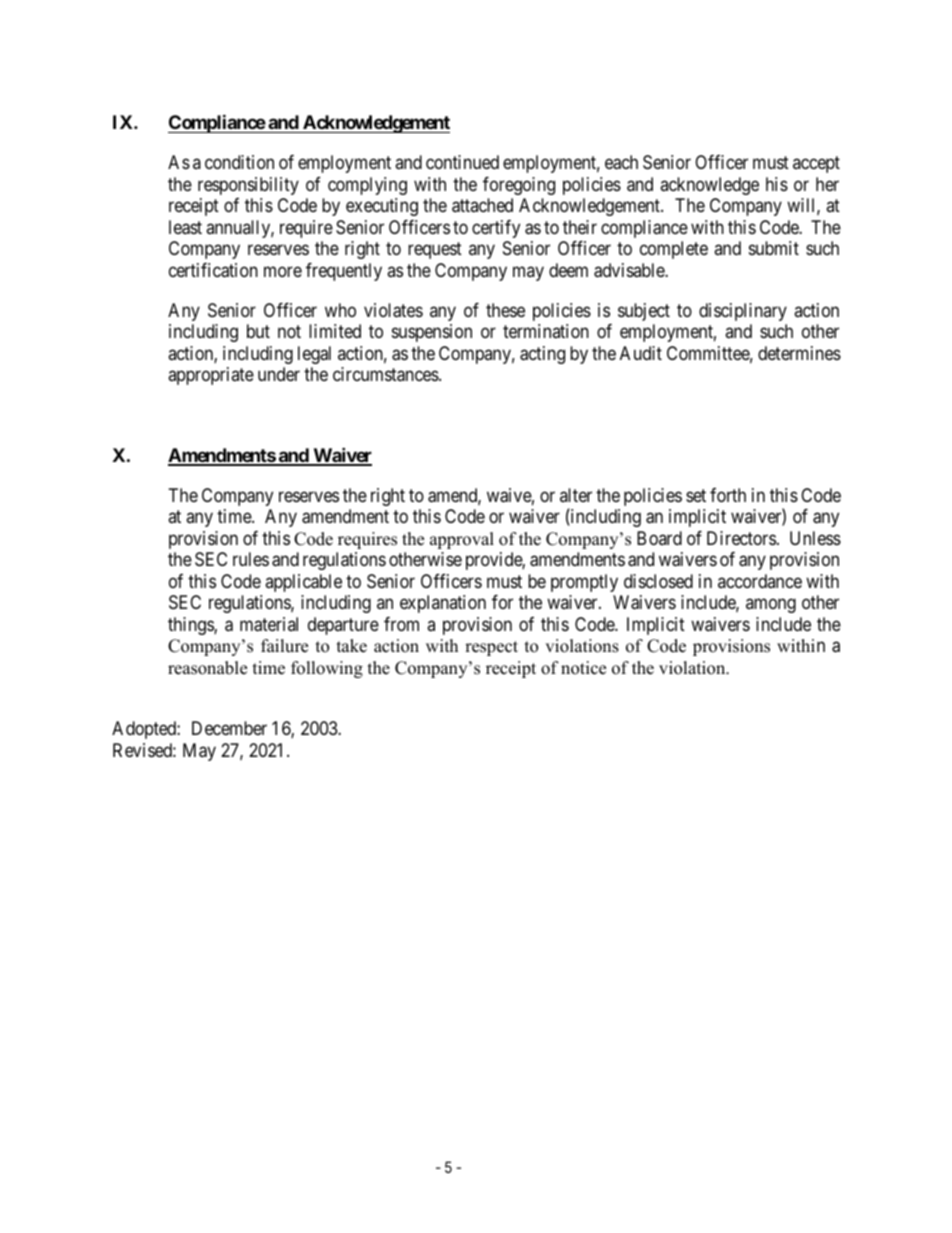  What do you see at coordinates (583, 668) in the screenshot?
I see `notice` at bounding box center [583, 668].
